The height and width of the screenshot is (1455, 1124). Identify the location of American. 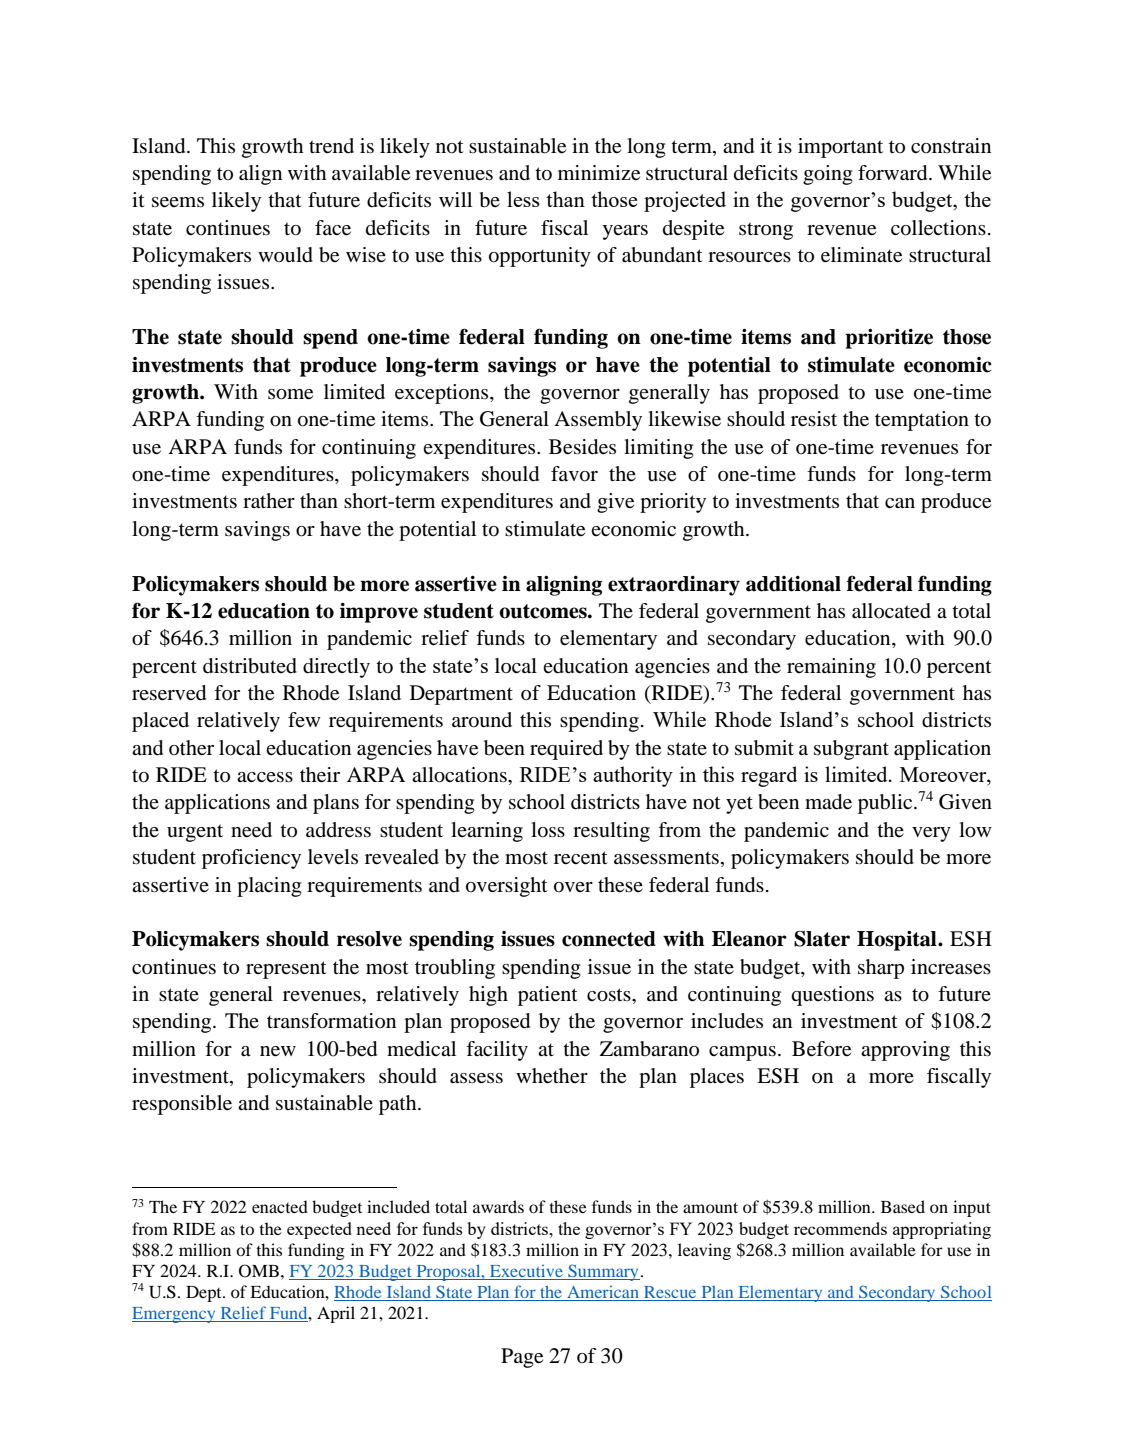
(603, 1292).
